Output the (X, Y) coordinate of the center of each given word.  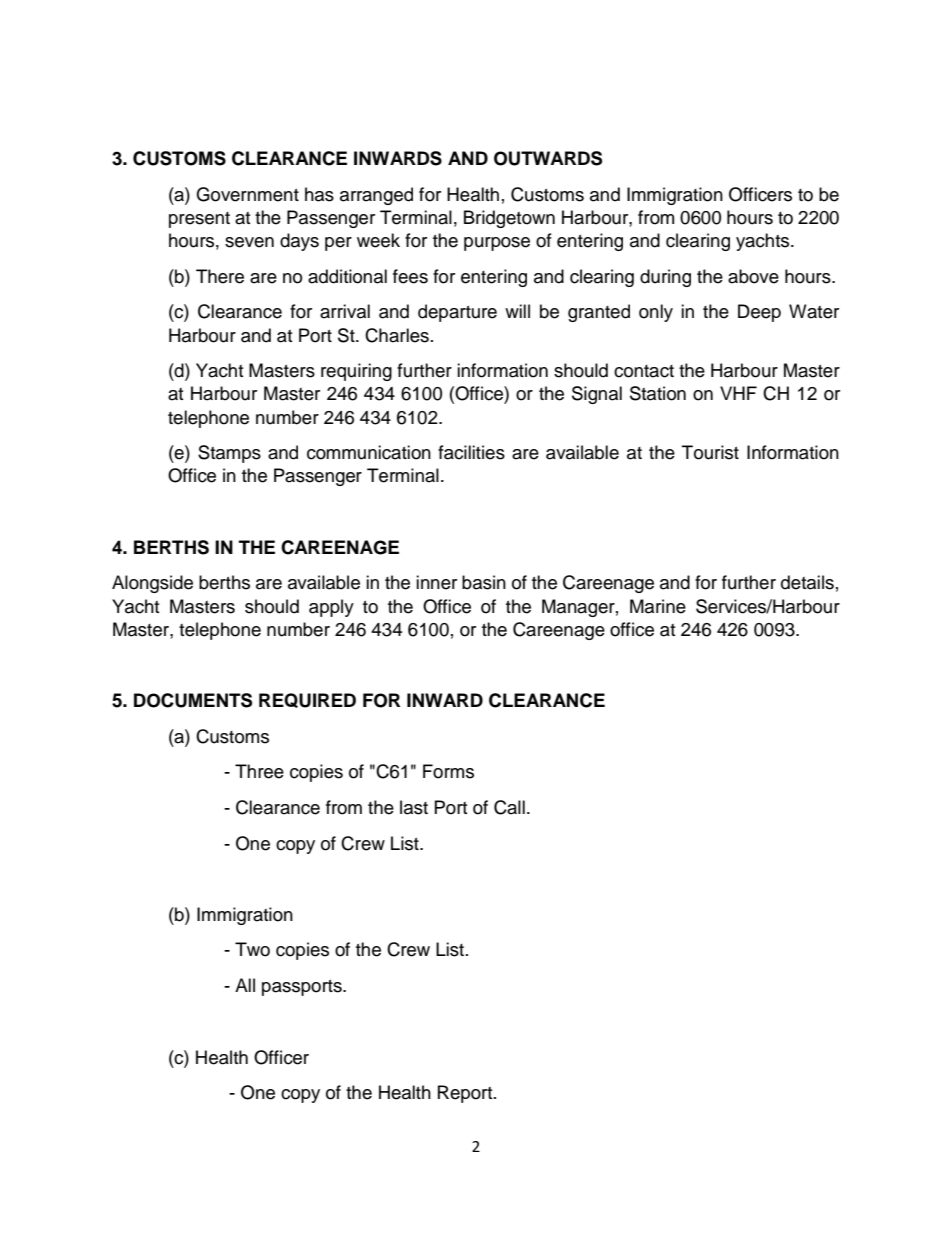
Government (247, 194)
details (807, 582)
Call (509, 807)
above (753, 276)
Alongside (152, 584)
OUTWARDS (548, 158)
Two (252, 949)
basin (484, 582)
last (414, 807)
